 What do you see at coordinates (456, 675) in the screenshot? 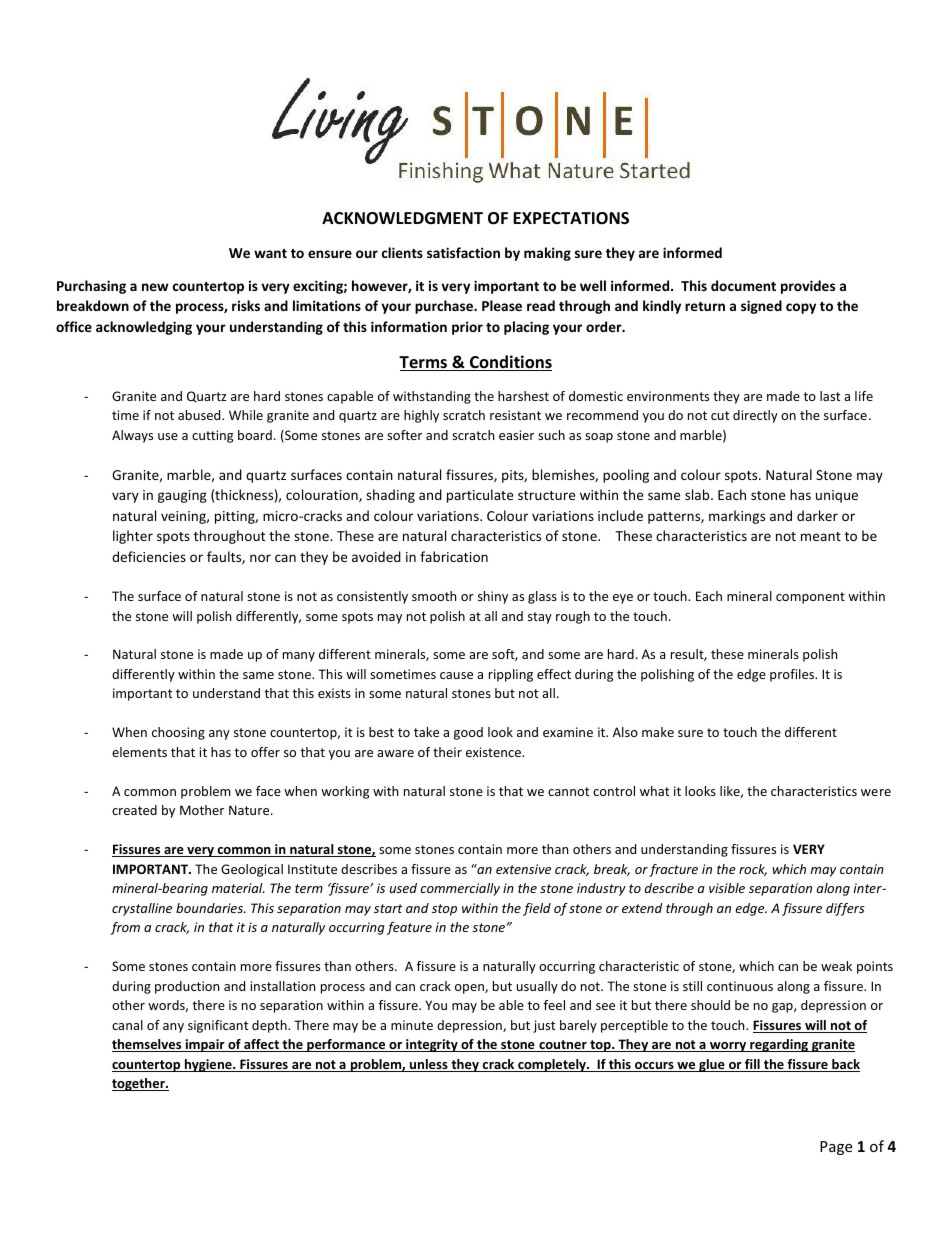
I see `cause` at bounding box center [456, 675].
